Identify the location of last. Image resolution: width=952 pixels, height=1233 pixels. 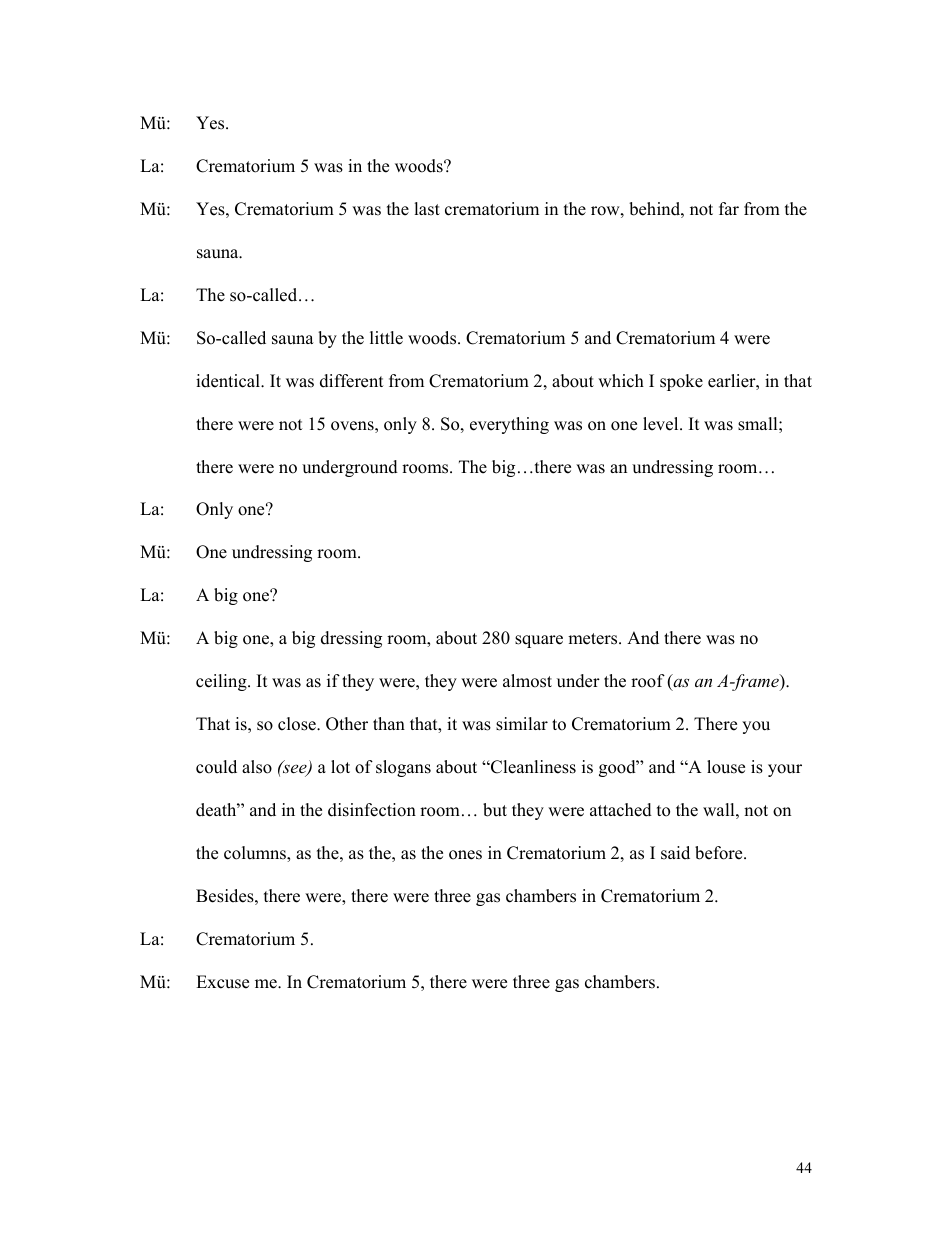
(427, 209).
